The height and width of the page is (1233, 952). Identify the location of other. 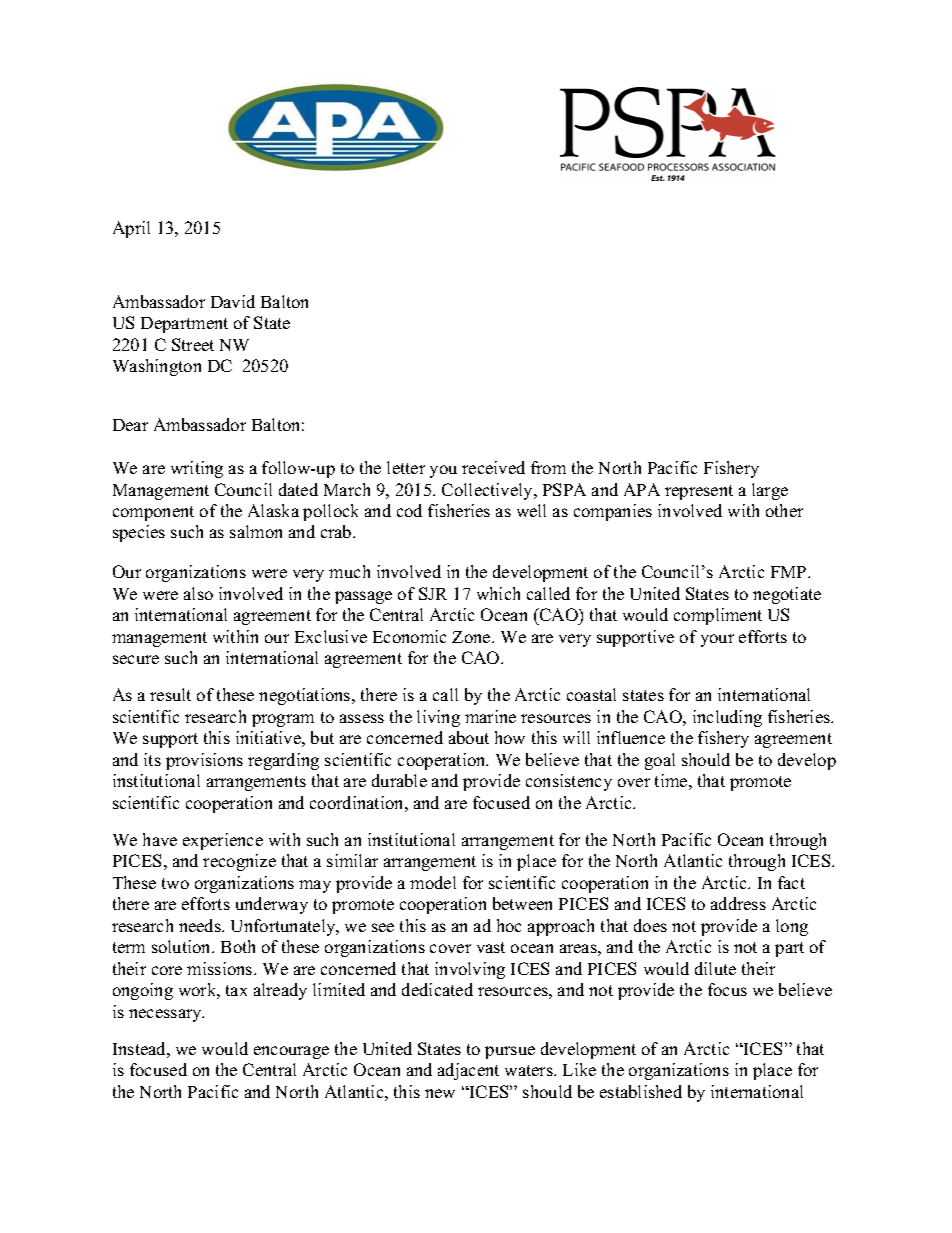
(784, 510).
